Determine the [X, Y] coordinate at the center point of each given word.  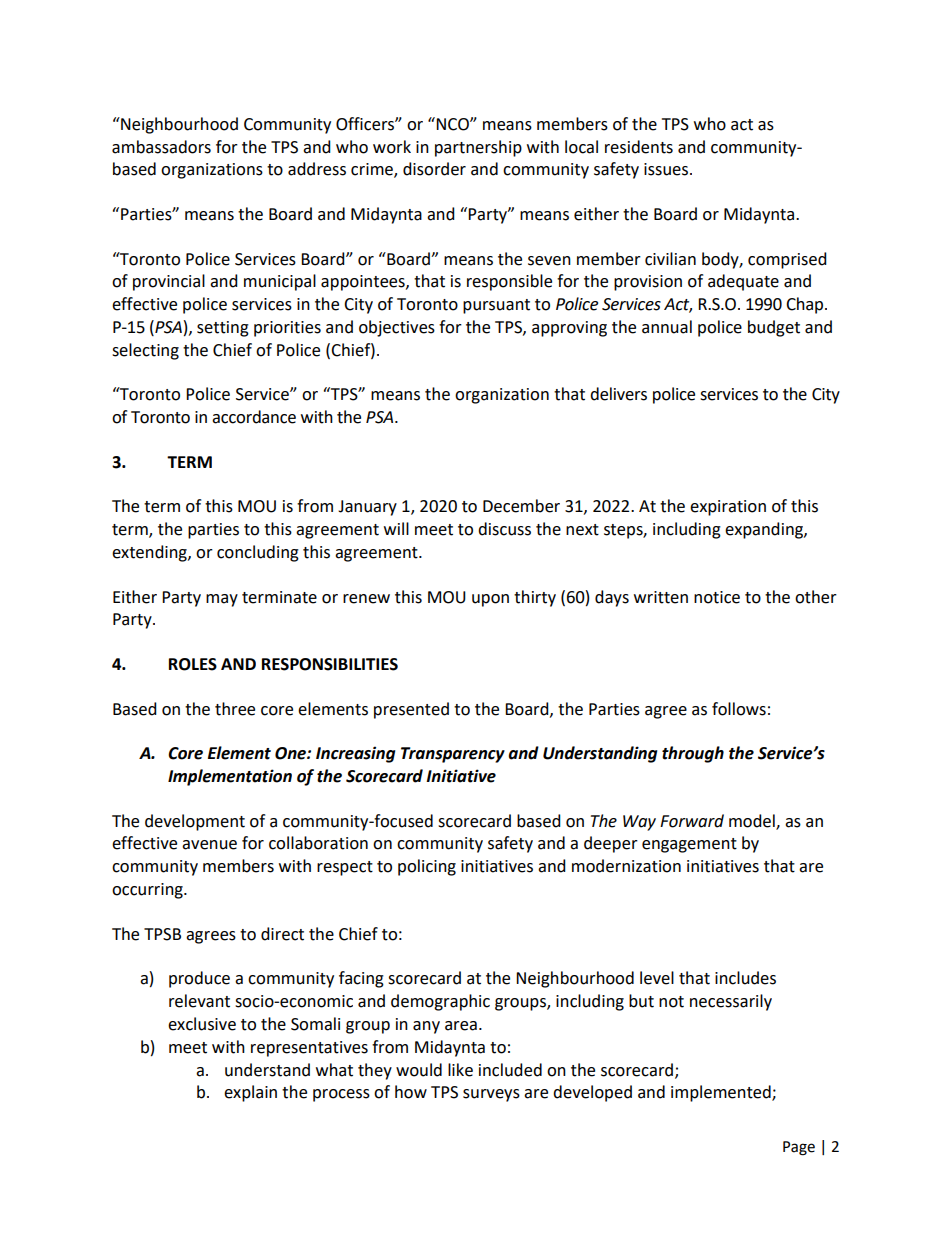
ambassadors [161, 147]
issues [667, 169]
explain [250, 1093]
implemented [722, 1093]
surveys [491, 1095]
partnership [478, 148]
